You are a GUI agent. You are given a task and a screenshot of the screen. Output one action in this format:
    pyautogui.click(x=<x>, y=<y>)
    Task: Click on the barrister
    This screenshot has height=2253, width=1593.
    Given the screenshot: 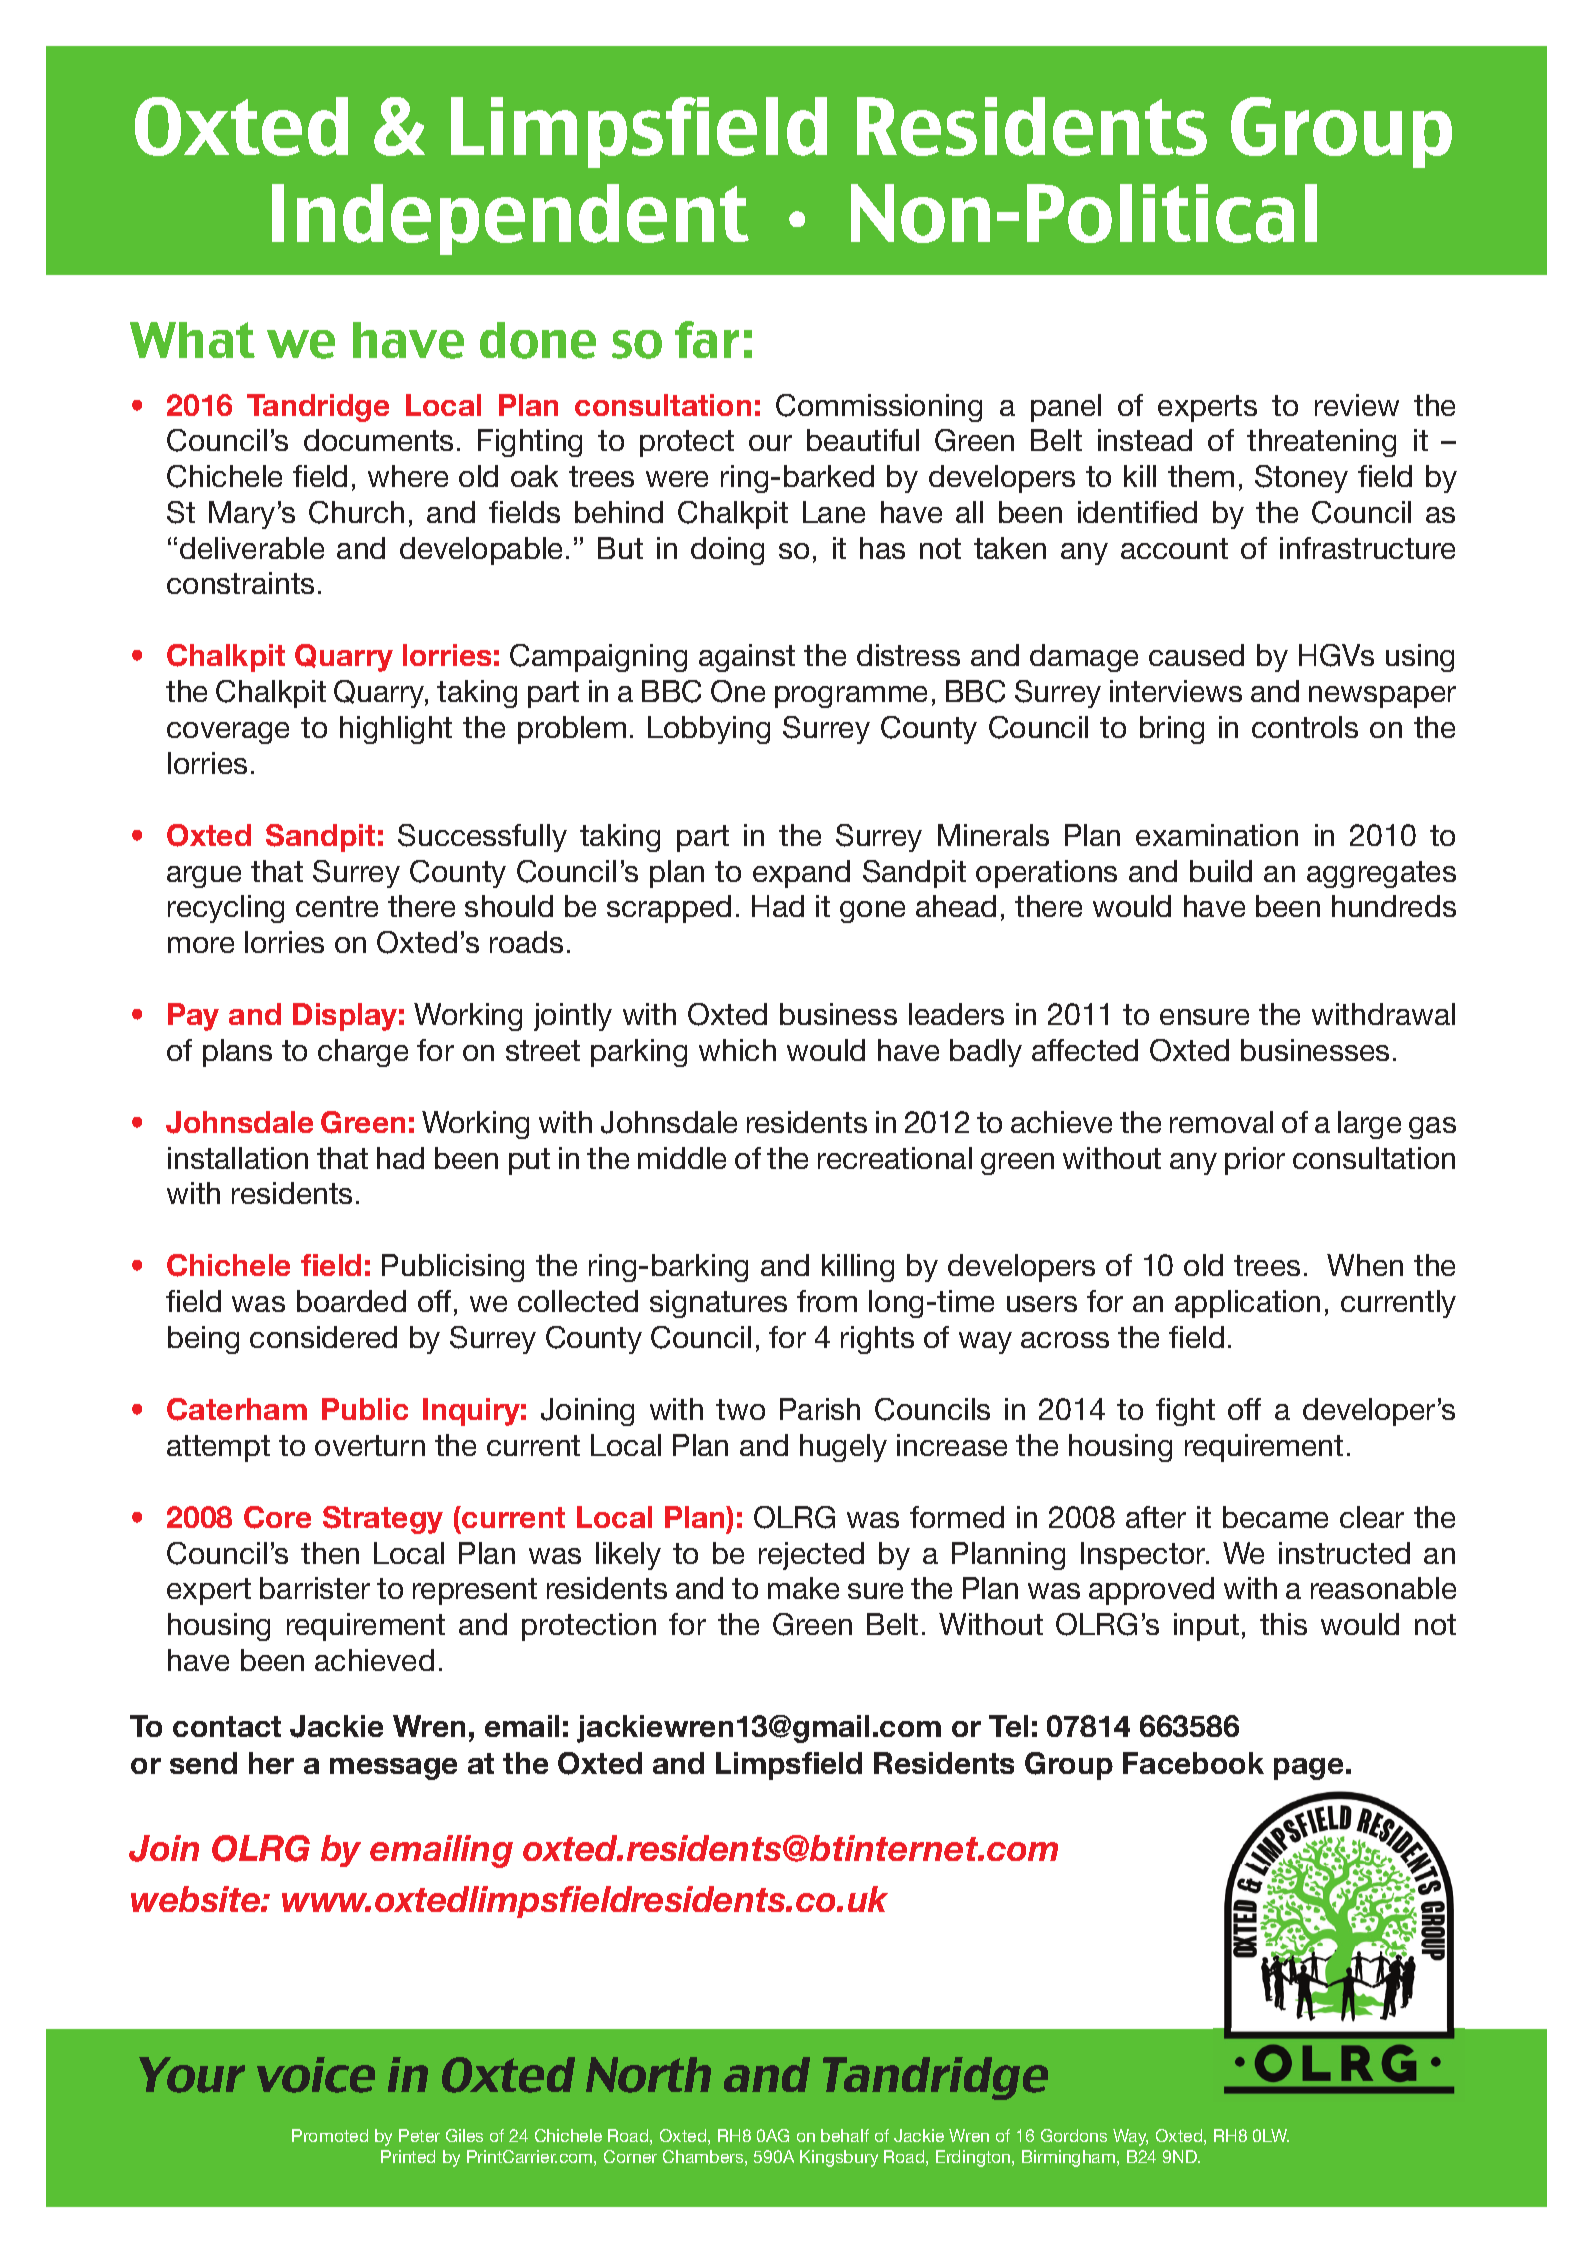 What is the action you would take?
    pyautogui.click(x=315, y=1588)
